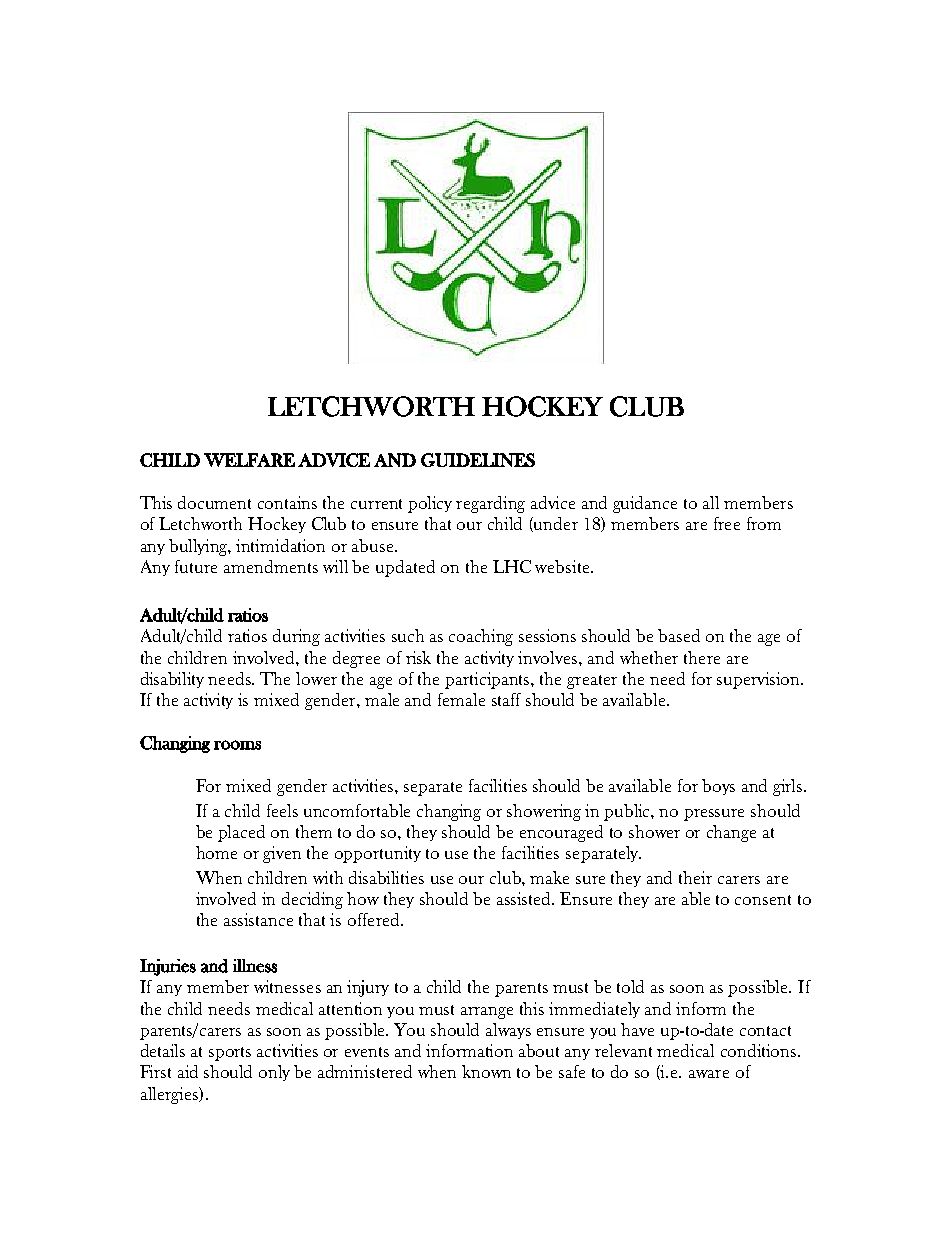 Image resolution: width=952 pixels, height=1233 pixels. What do you see at coordinates (488, 680) in the screenshot?
I see `participants` at bounding box center [488, 680].
